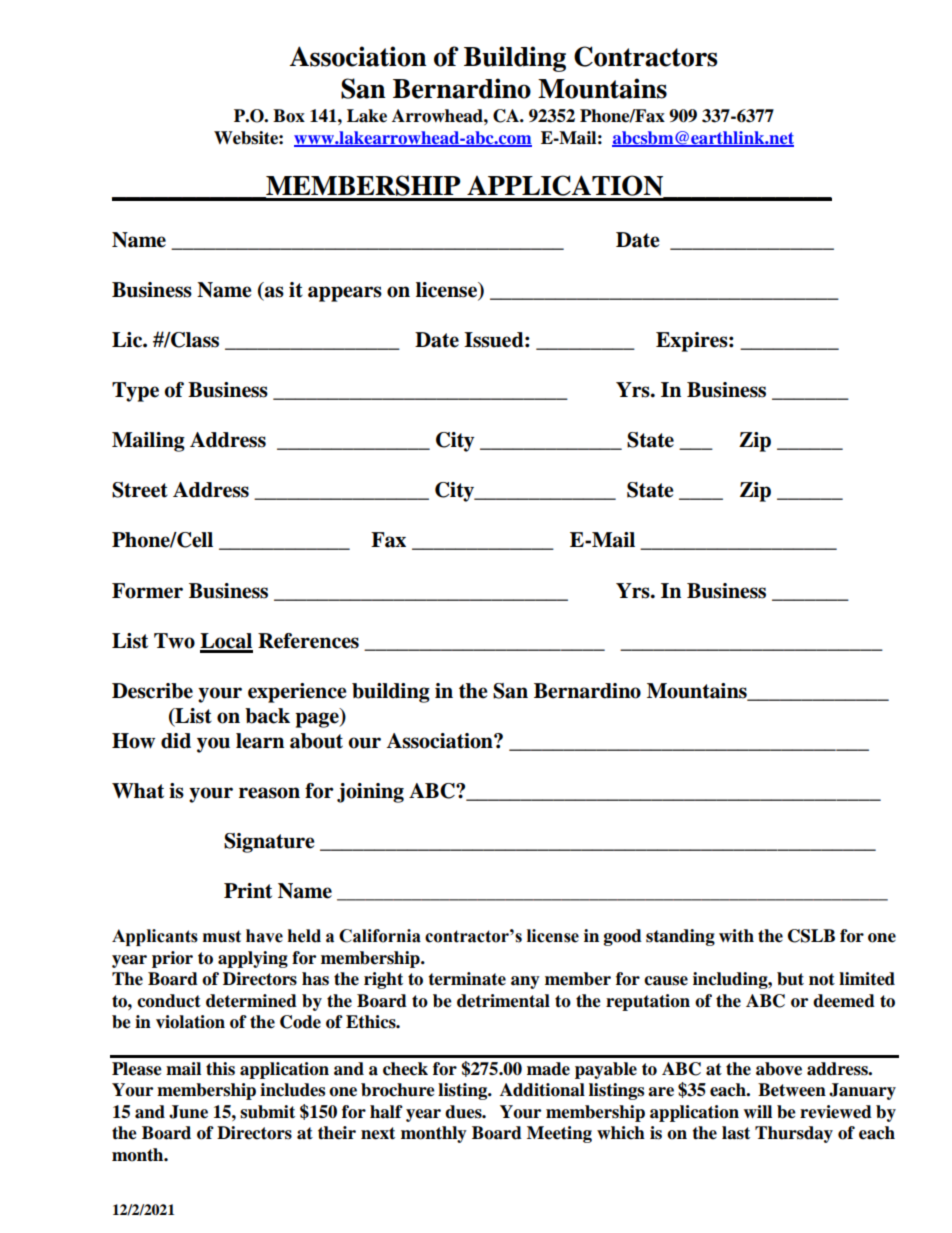 The height and width of the screenshot is (1233, 952). I want to click on Type, so click(135, 392).
